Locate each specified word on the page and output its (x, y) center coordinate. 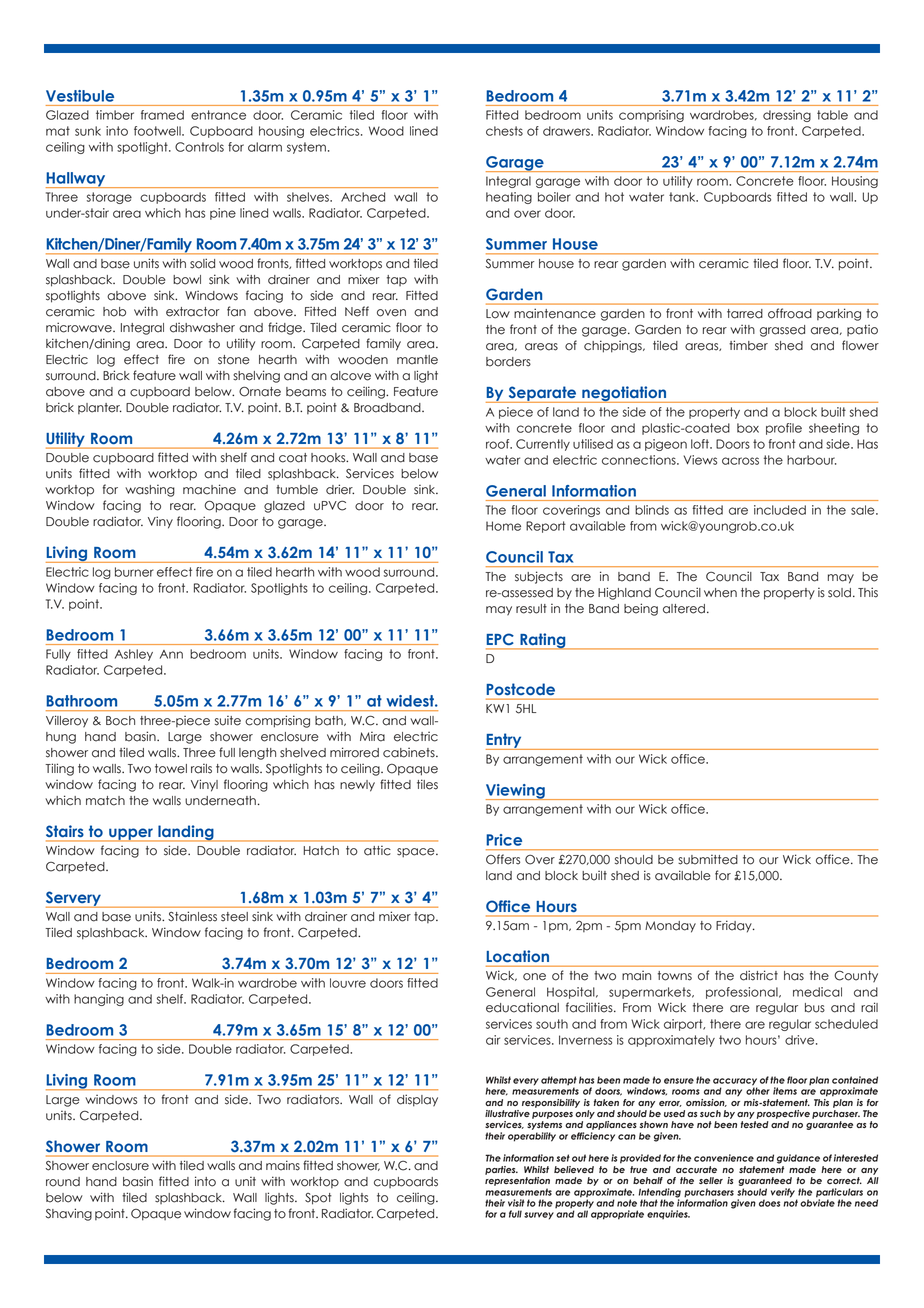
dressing (787, 116)
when (720, 593)
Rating (543, 641)
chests (504, 131)
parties (501, 1170)
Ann (171, 654)
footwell (158, 131)
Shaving (69, 1214)
